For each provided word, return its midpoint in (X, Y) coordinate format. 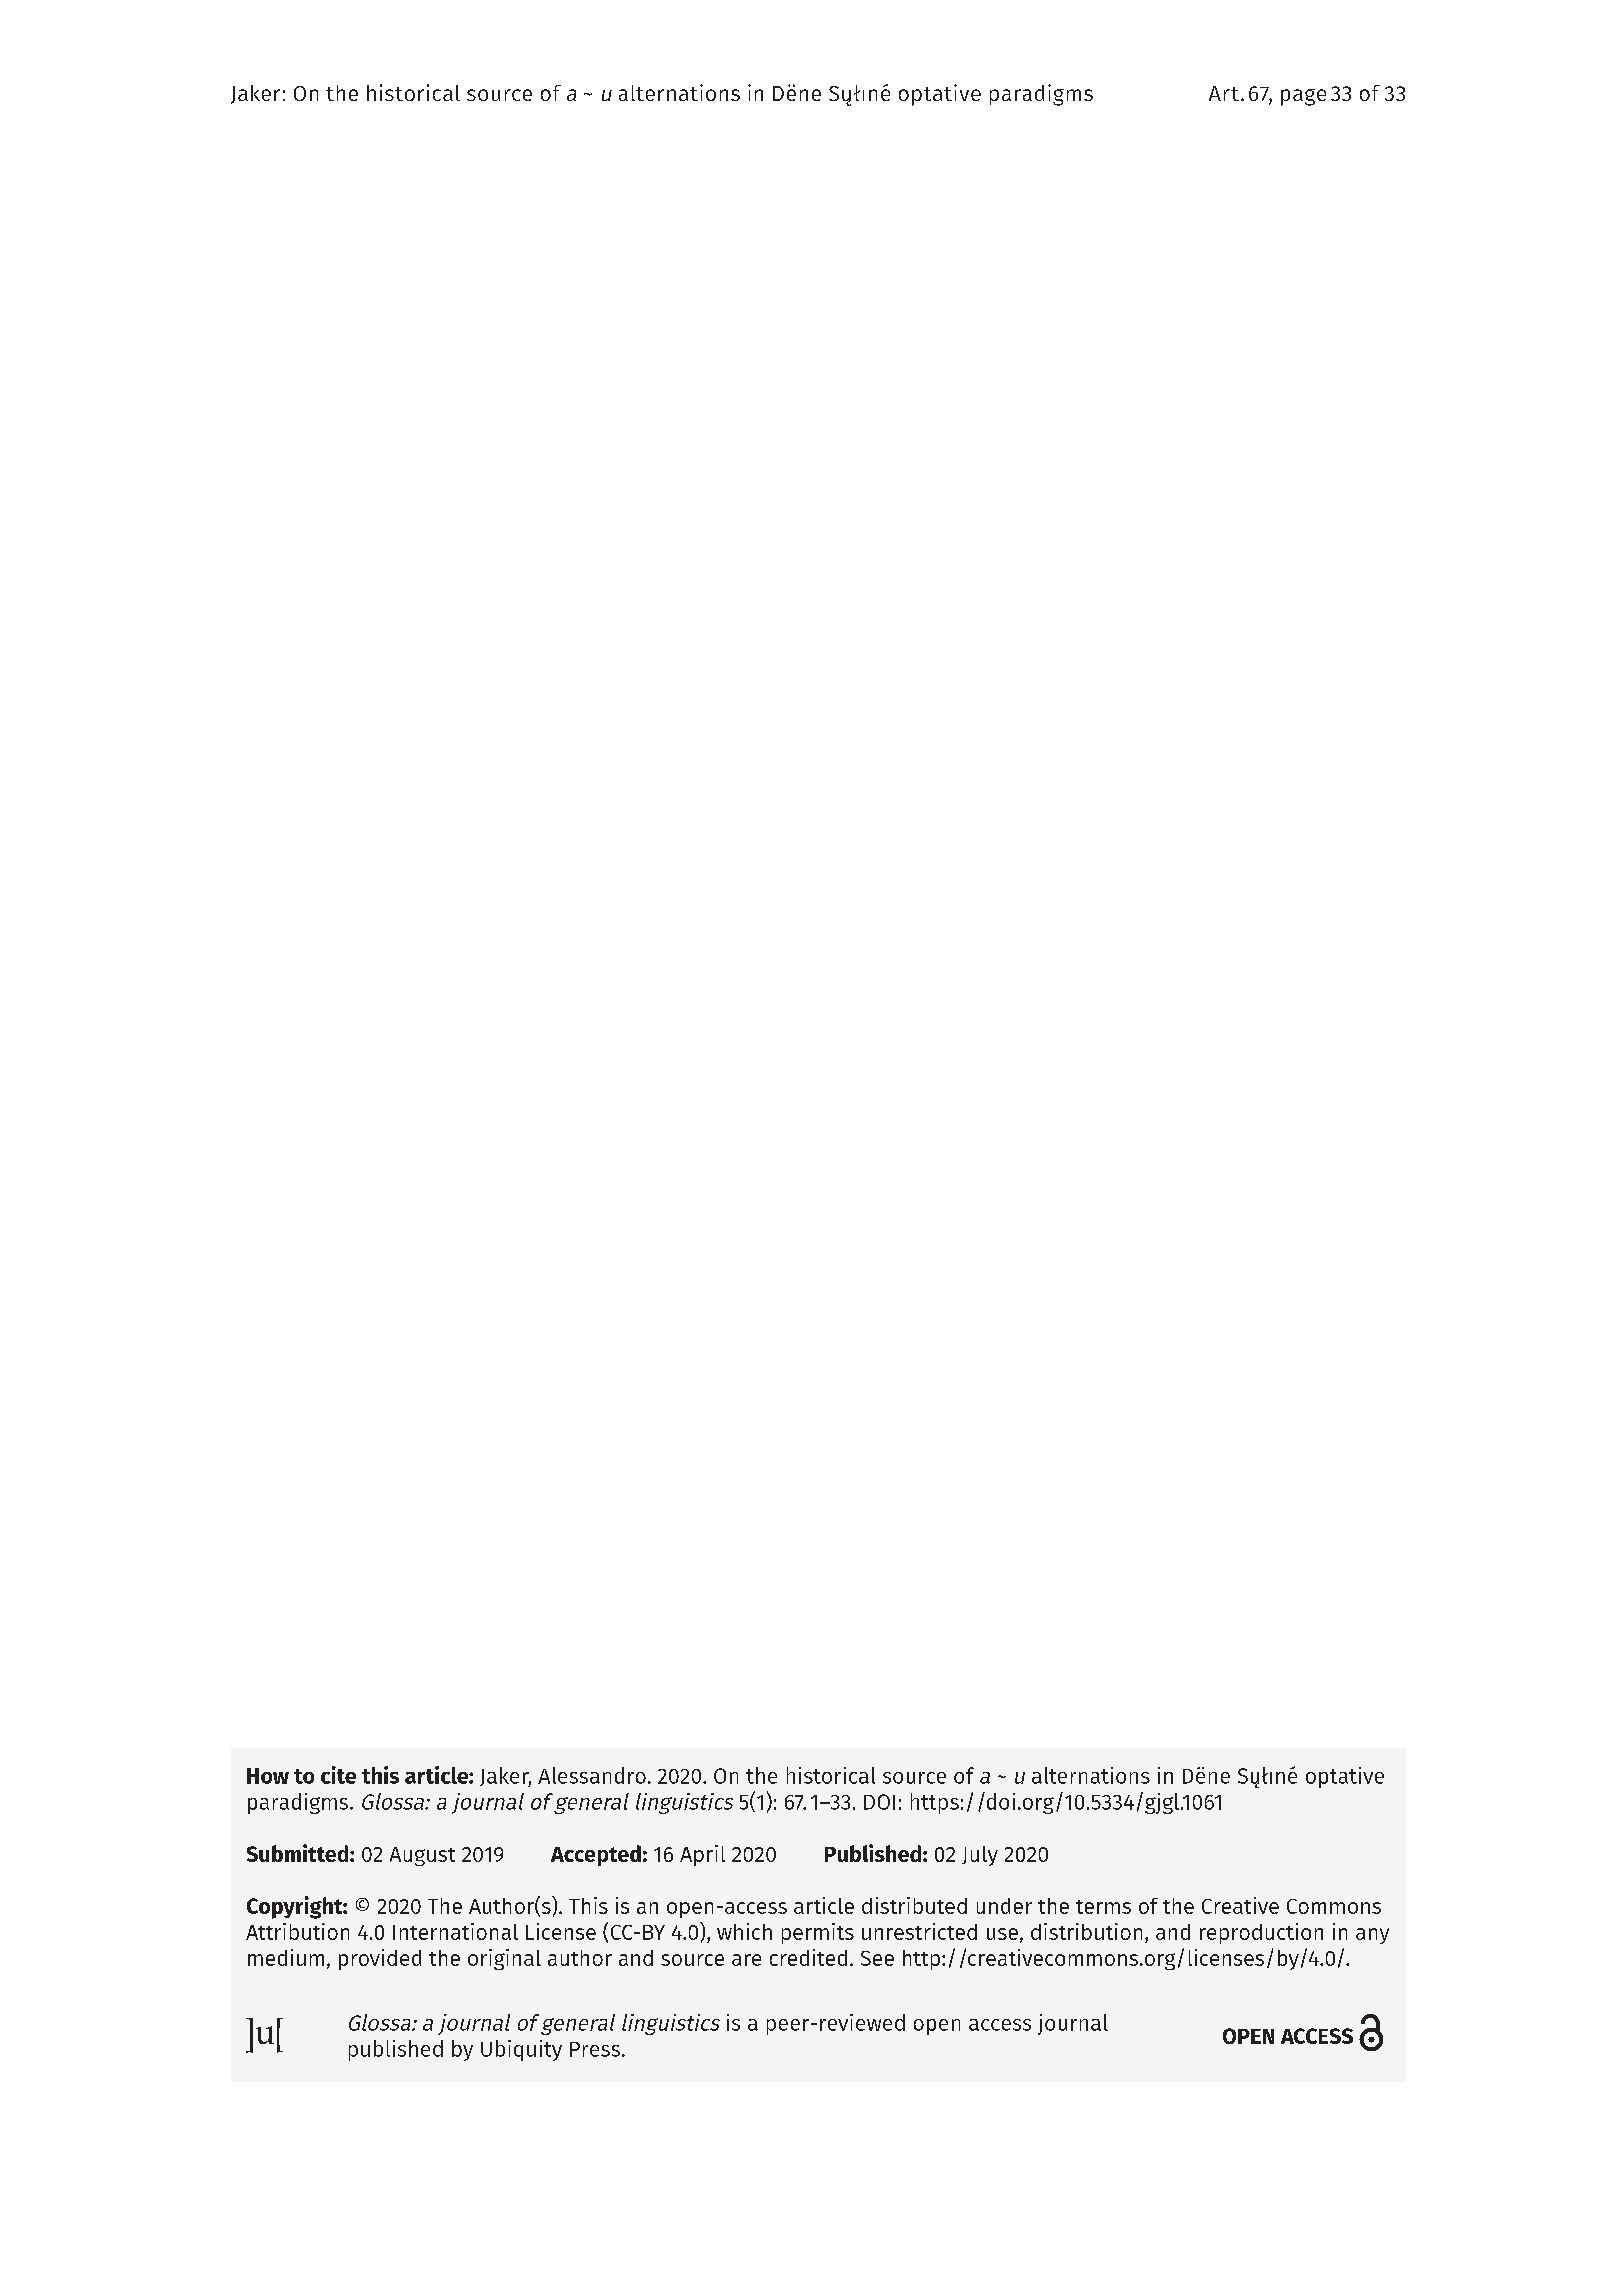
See (877, 1958)
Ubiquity (521, 2050)
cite (338, 1775)
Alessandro (592, 1775)
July (980, 1856)
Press (595, 2049)
